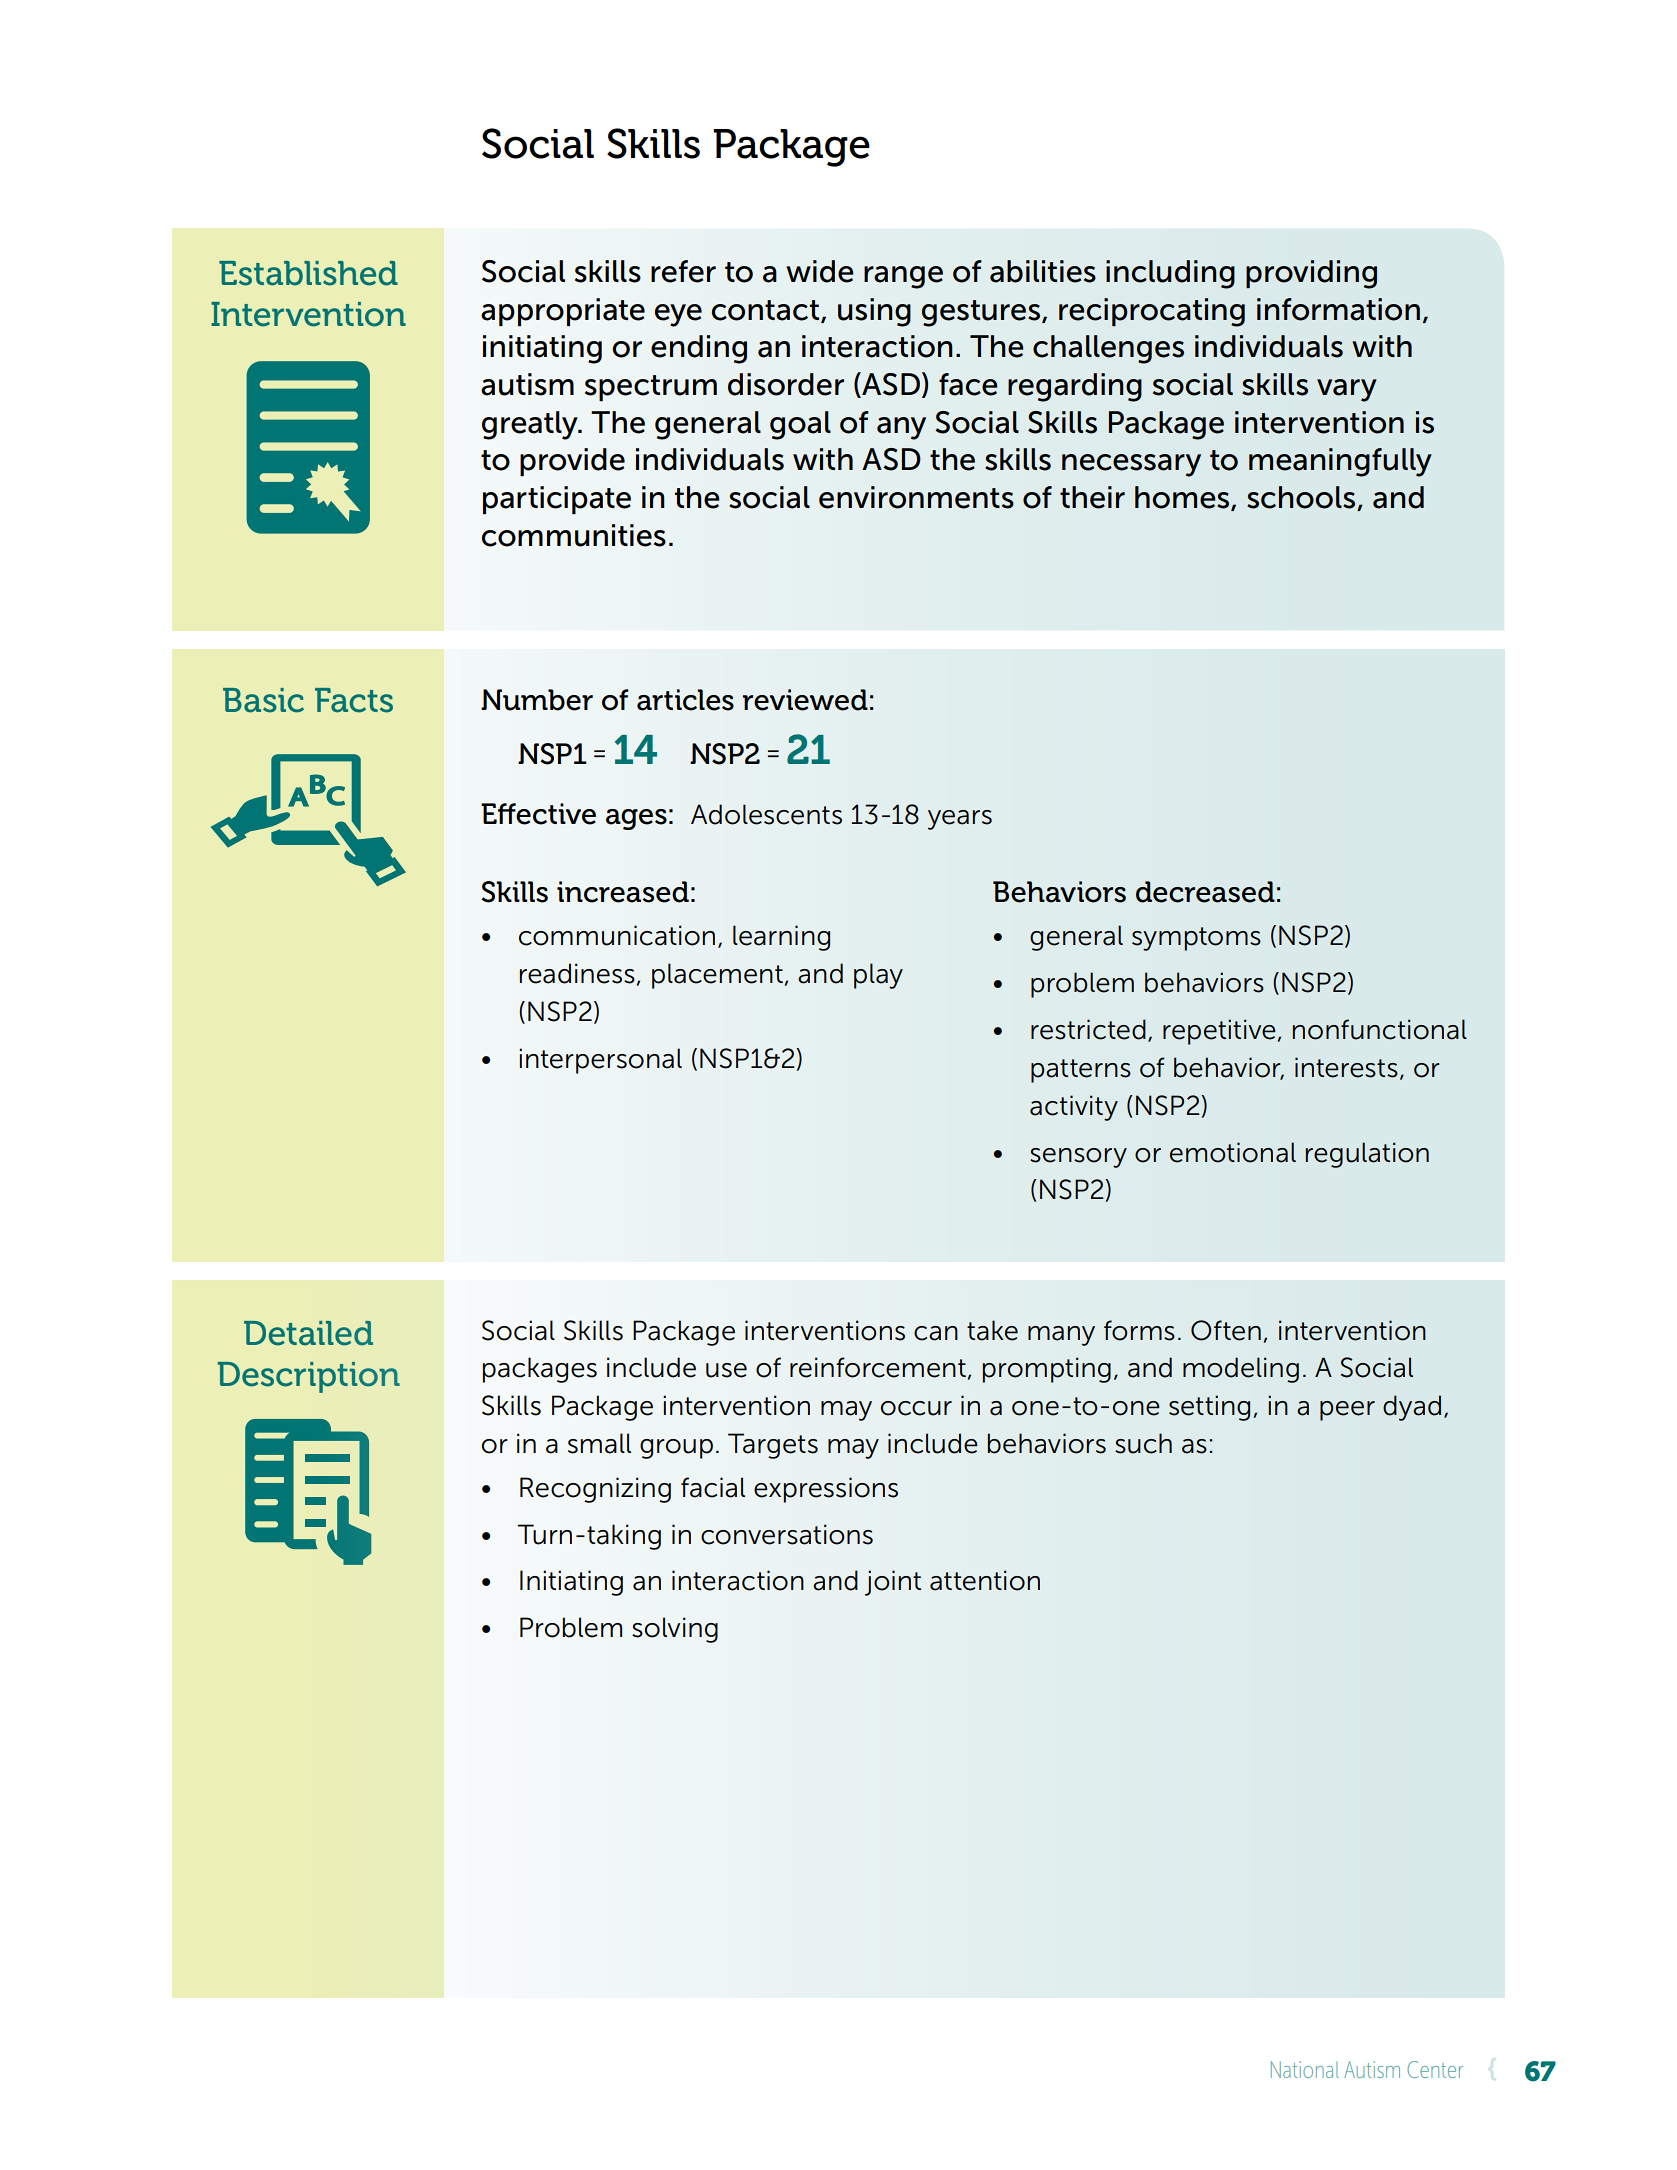  What do you see at coordinates (936, 1333) in the screenshot?
I see `can` at bounding box center [936, 1333].
